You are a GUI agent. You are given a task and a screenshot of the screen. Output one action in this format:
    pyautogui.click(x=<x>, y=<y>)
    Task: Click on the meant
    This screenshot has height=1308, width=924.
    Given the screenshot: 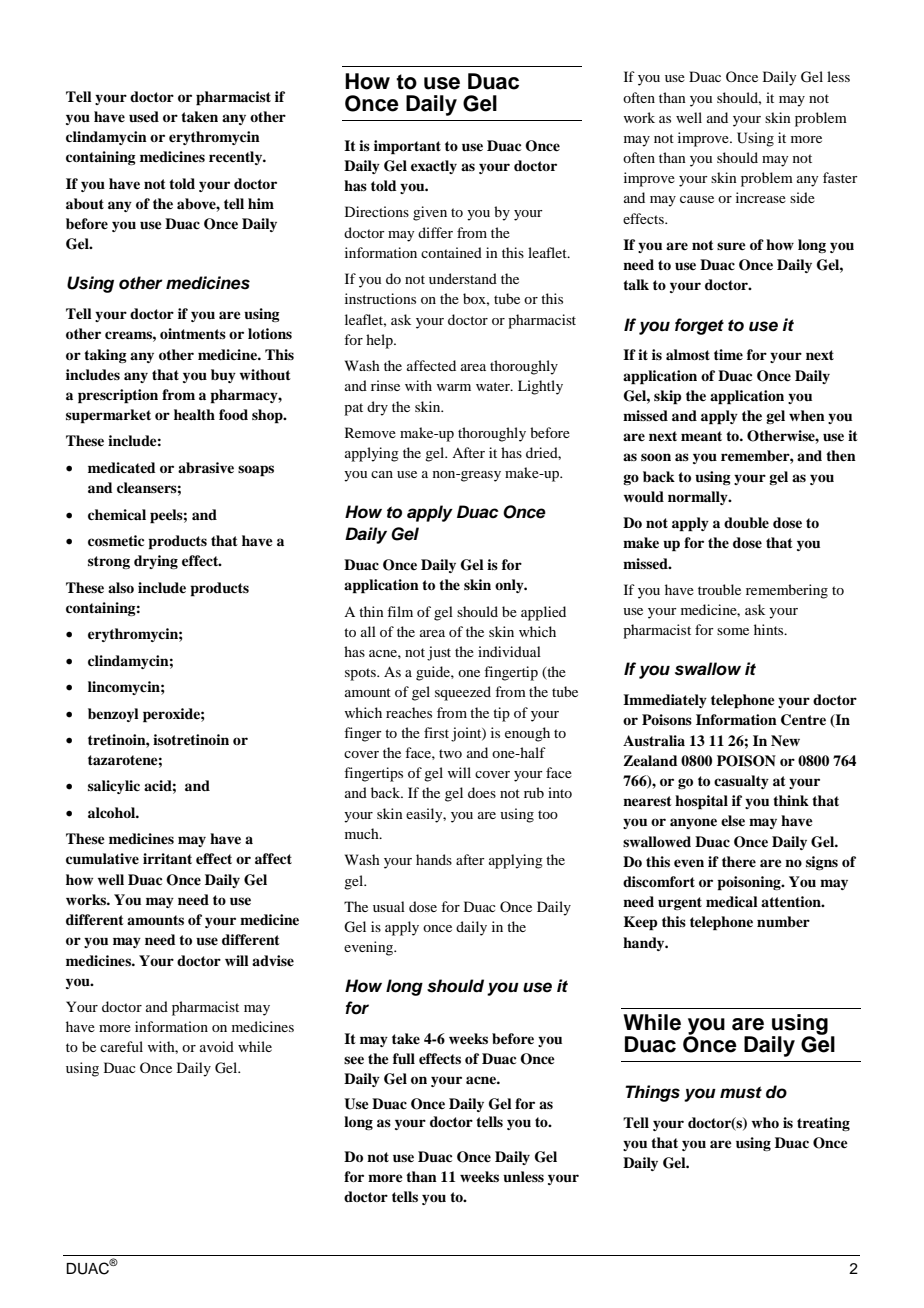 What is the action you would take?
    pyautogui.click(x=701, y=436)
